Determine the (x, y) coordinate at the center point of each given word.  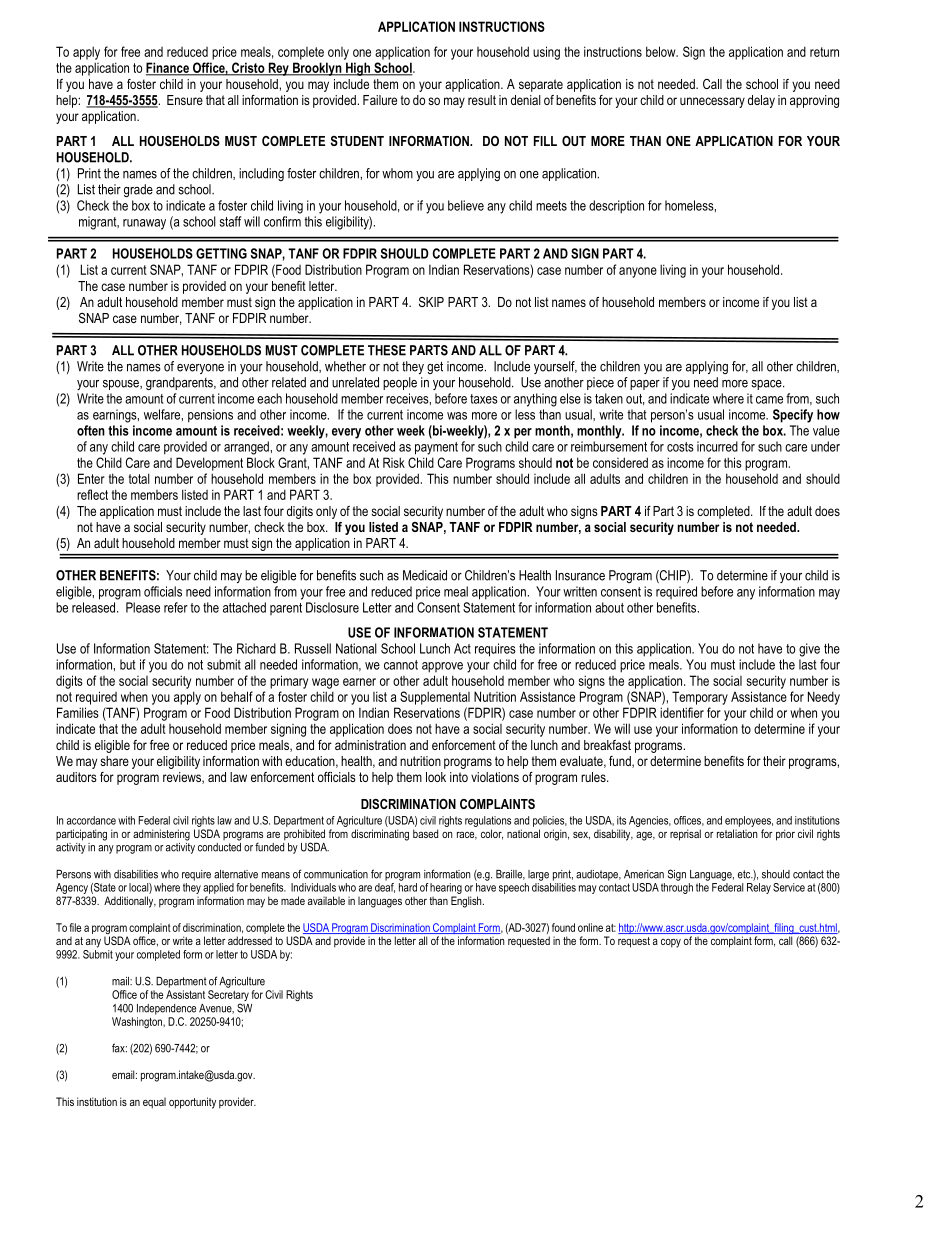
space (767, 385)
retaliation (737, 833)
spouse (122, 385)
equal (154, 1103)
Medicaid (425, 575)
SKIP (431, 302)
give (809, 650)
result (482, 100)
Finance (168, 68)
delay (761, 101)
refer (176, 607)
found (563, 927)
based (425, 833)
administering (161, 835)
